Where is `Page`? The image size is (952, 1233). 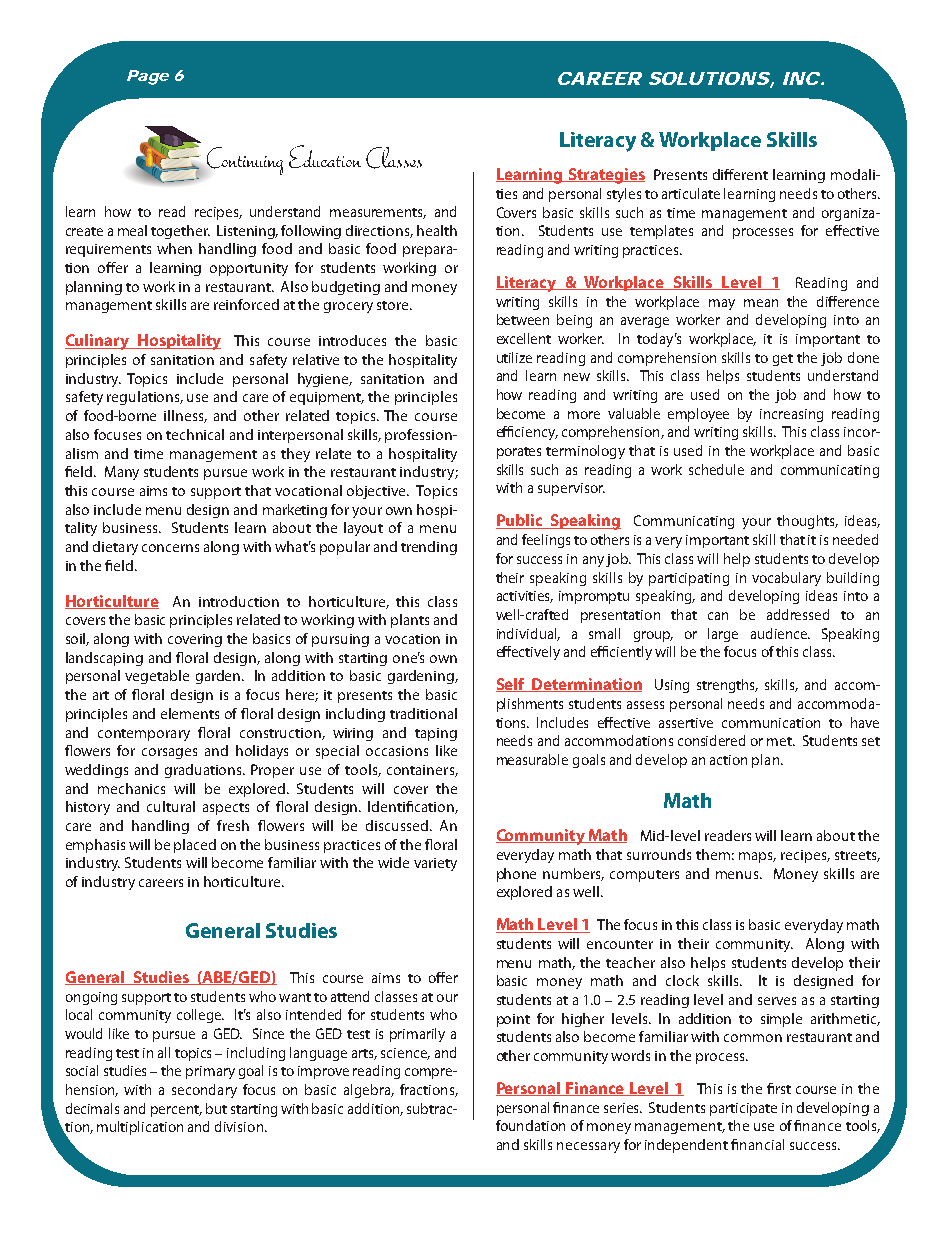
Page is located at coordinates (148, 77).
